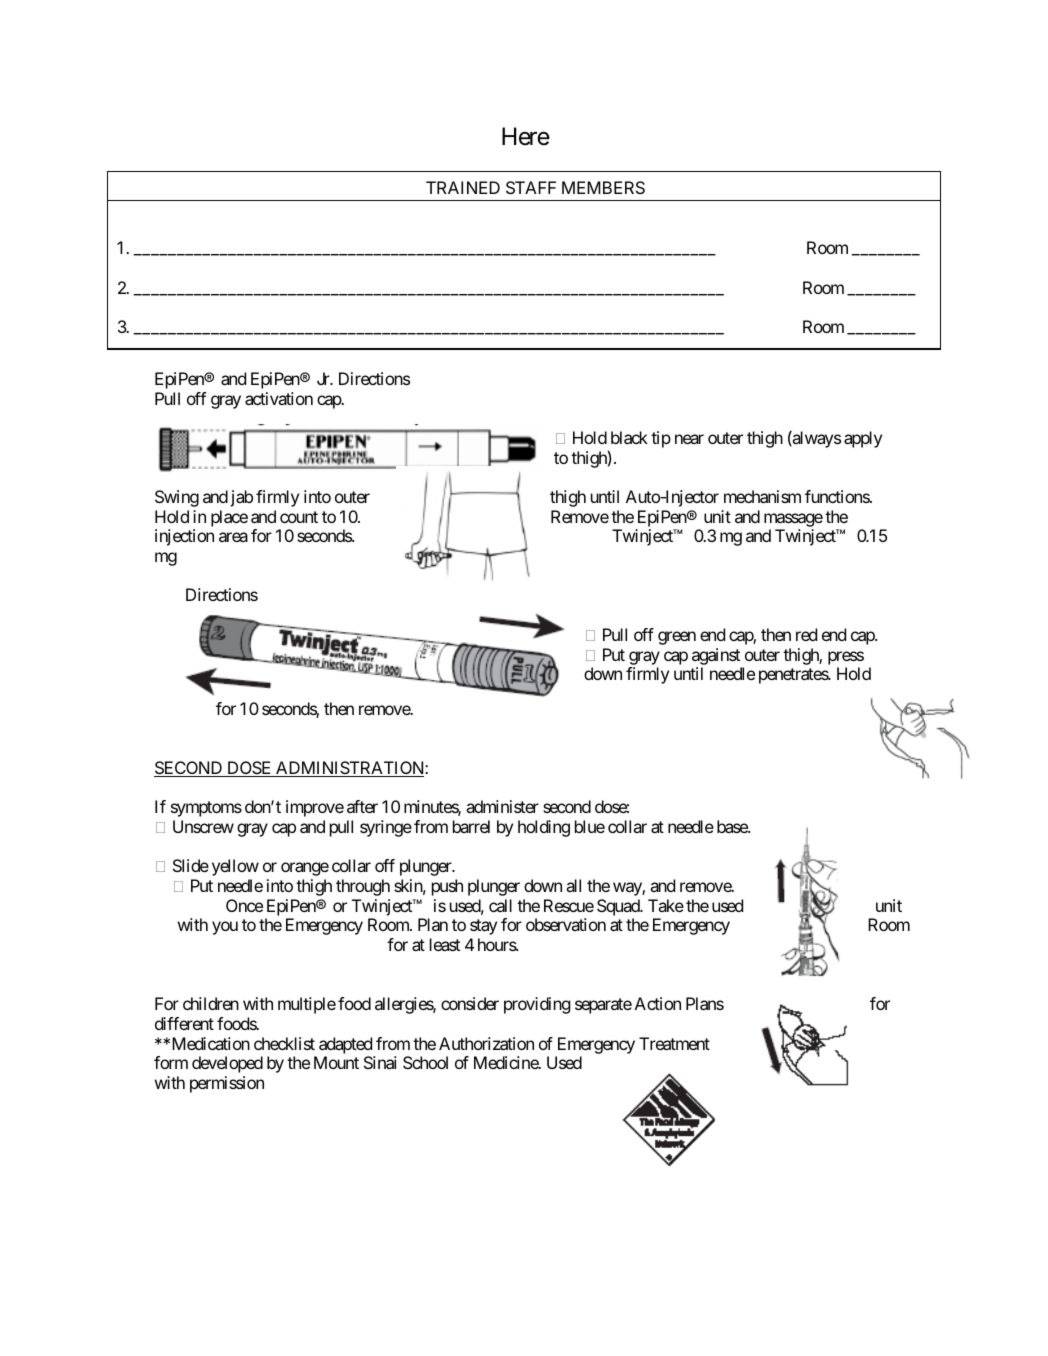  What do you see at coordinates (677, 638) in the document?
I see `green` at bounding box center [677, 638].
